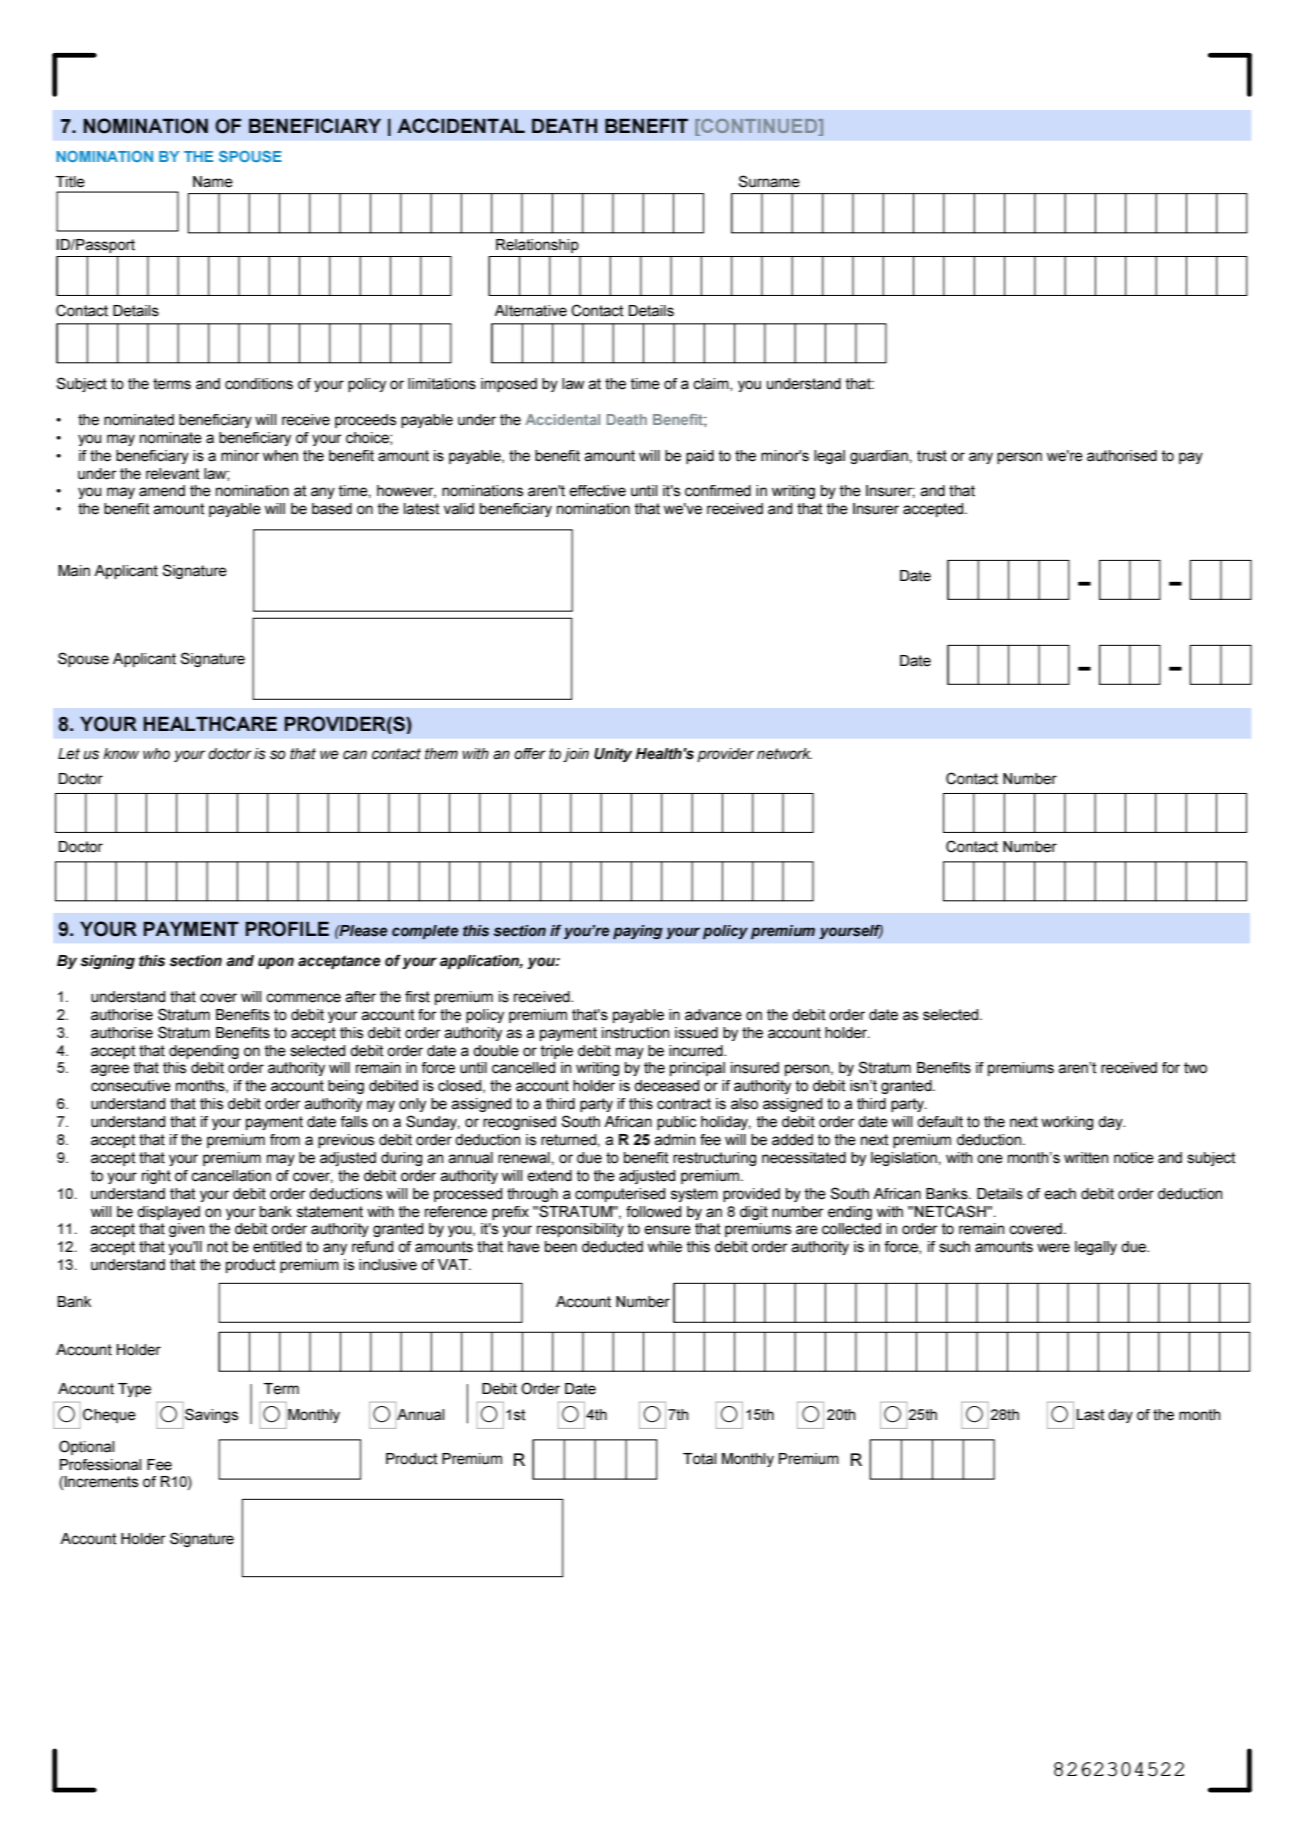  I want to click on Last, so click(1090, 1415).
